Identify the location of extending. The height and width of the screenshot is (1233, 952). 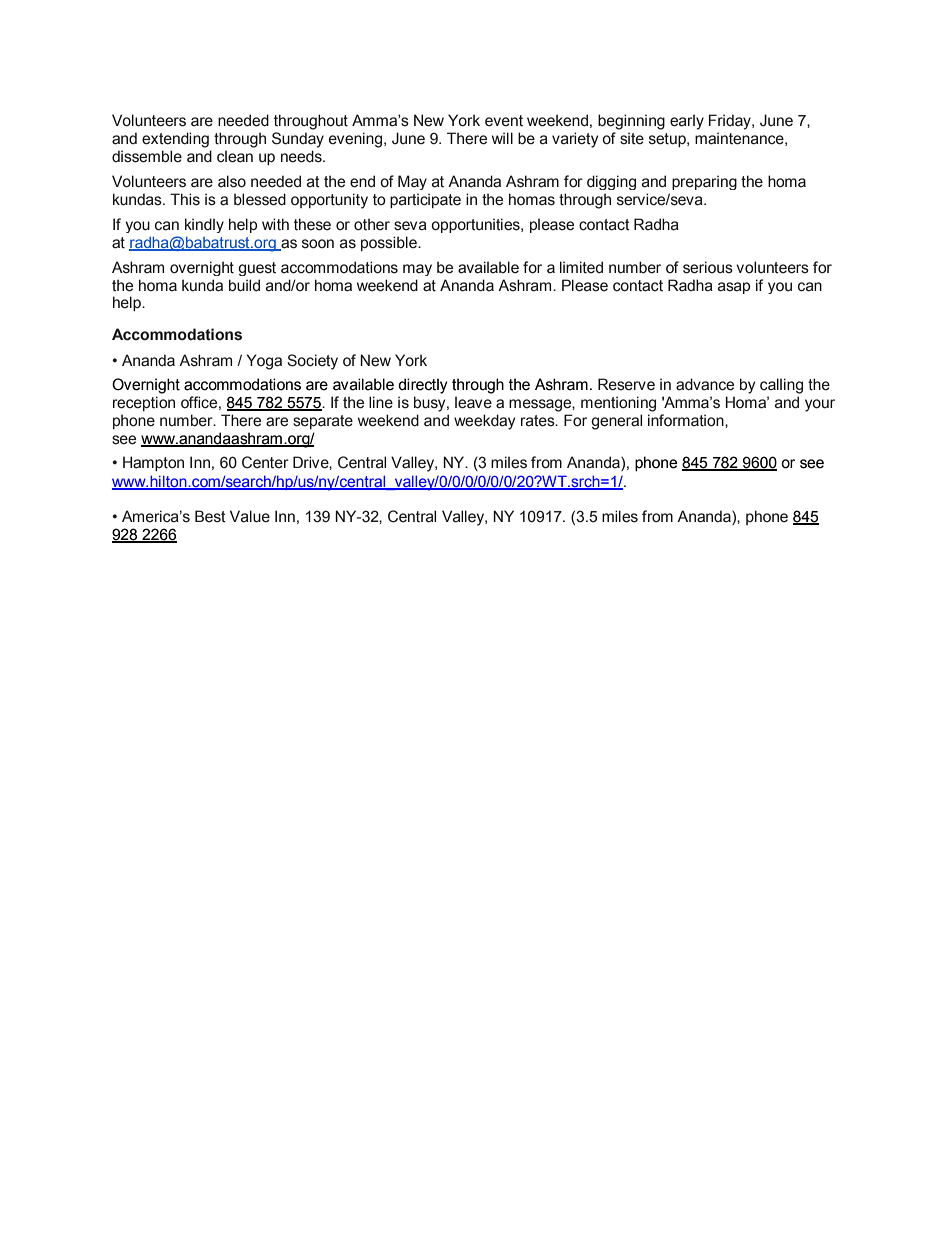
(175, 140).
